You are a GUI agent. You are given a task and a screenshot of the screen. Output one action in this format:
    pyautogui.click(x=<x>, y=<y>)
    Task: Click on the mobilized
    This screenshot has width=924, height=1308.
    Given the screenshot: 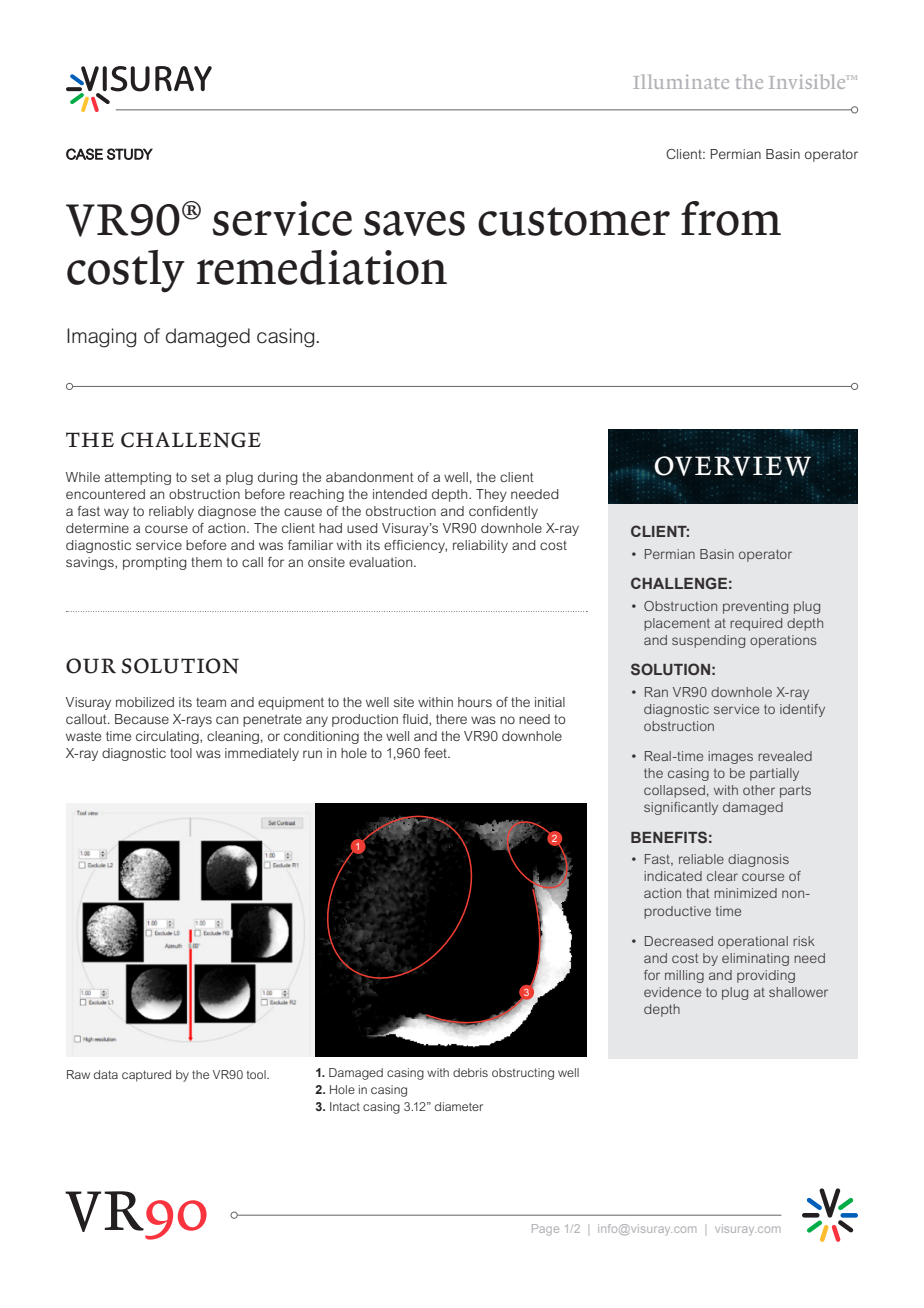 What is the action you would take?
    pyautogui.click(x=145, y=702)
